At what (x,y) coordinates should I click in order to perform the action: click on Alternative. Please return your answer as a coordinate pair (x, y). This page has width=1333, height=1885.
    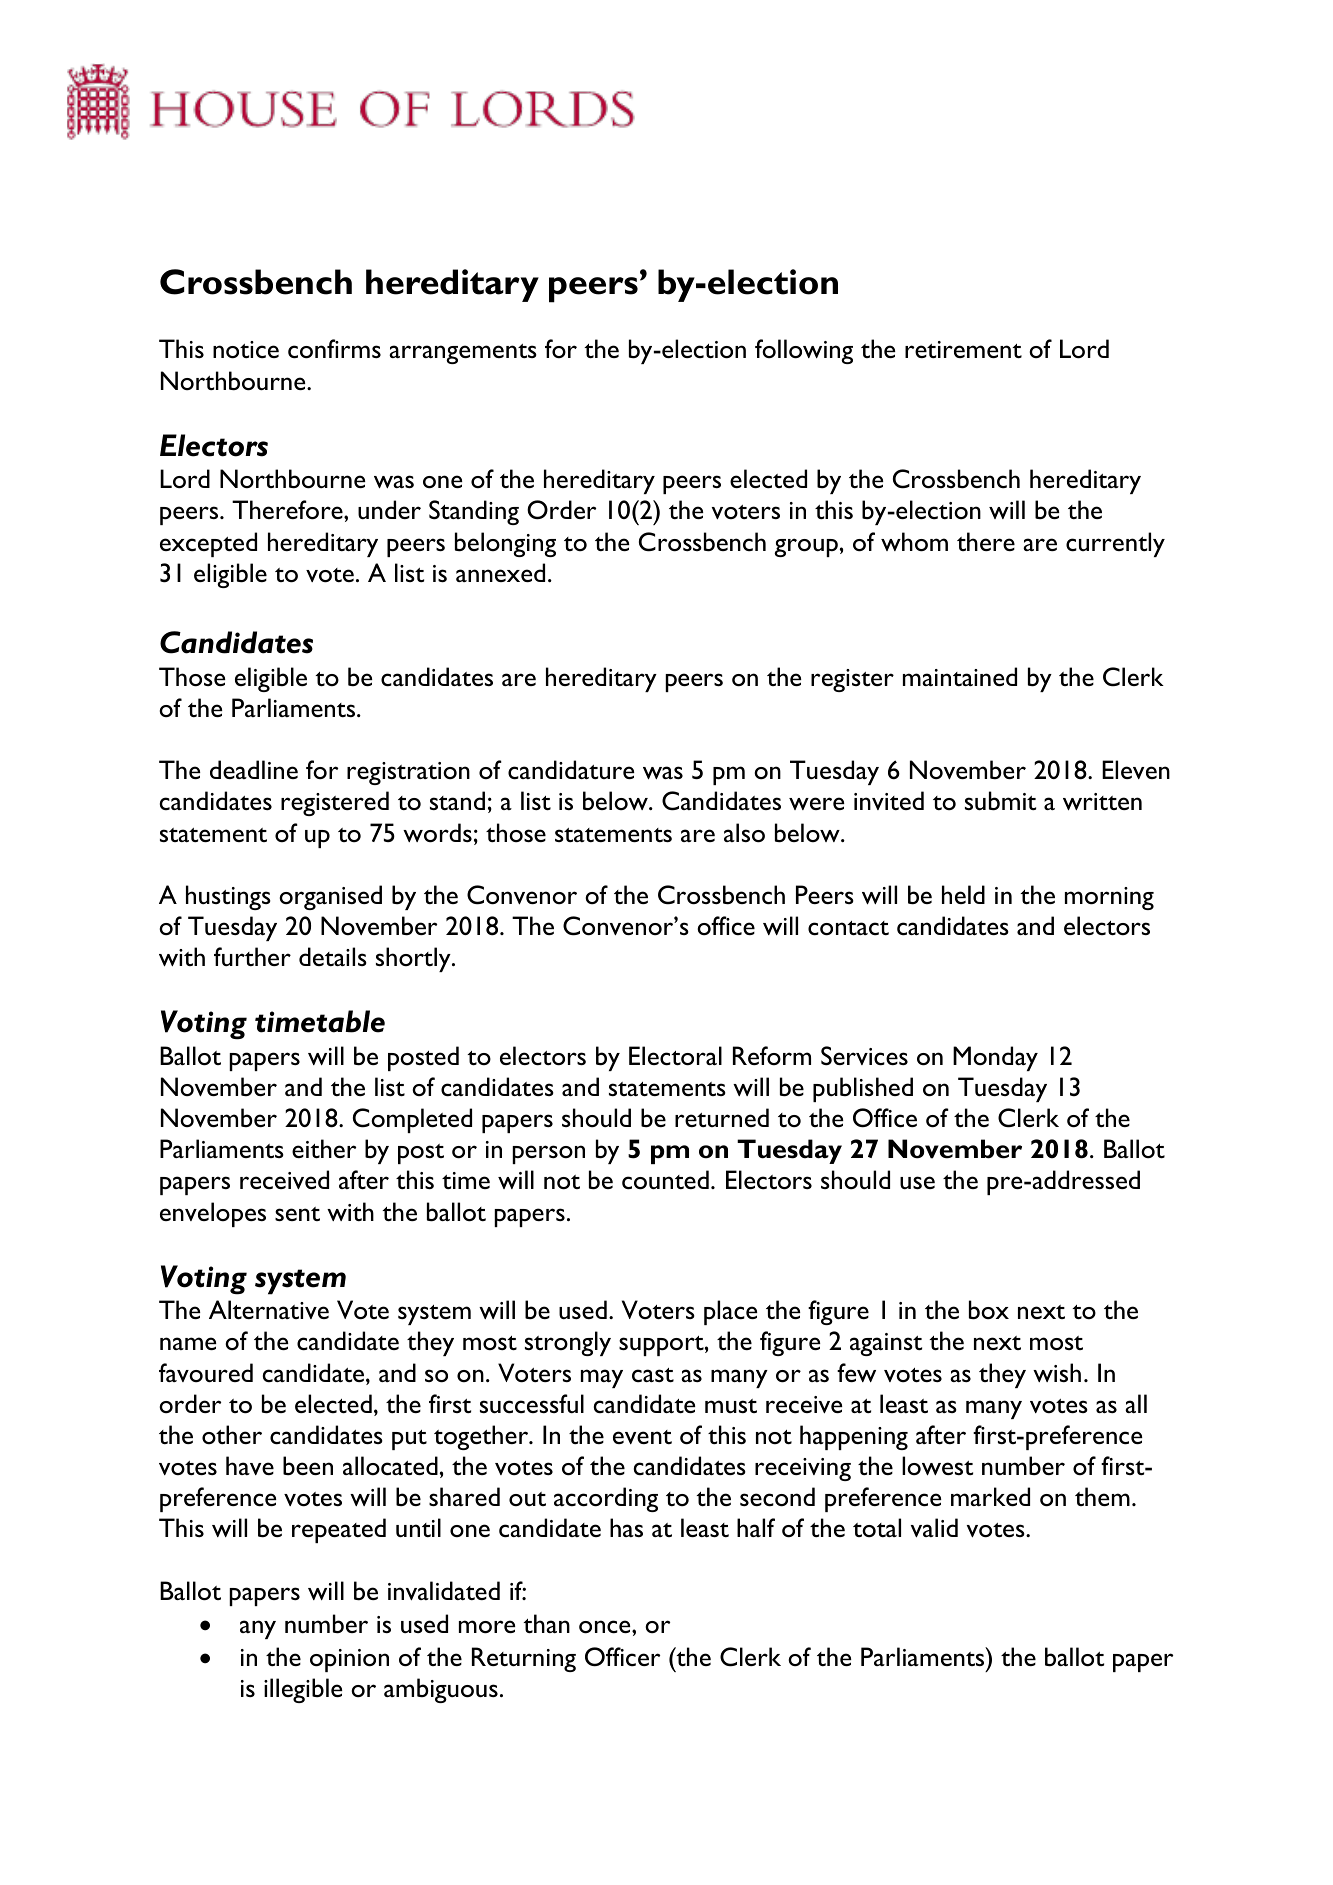
    Looking at the image, I should click on (269, 1309).
